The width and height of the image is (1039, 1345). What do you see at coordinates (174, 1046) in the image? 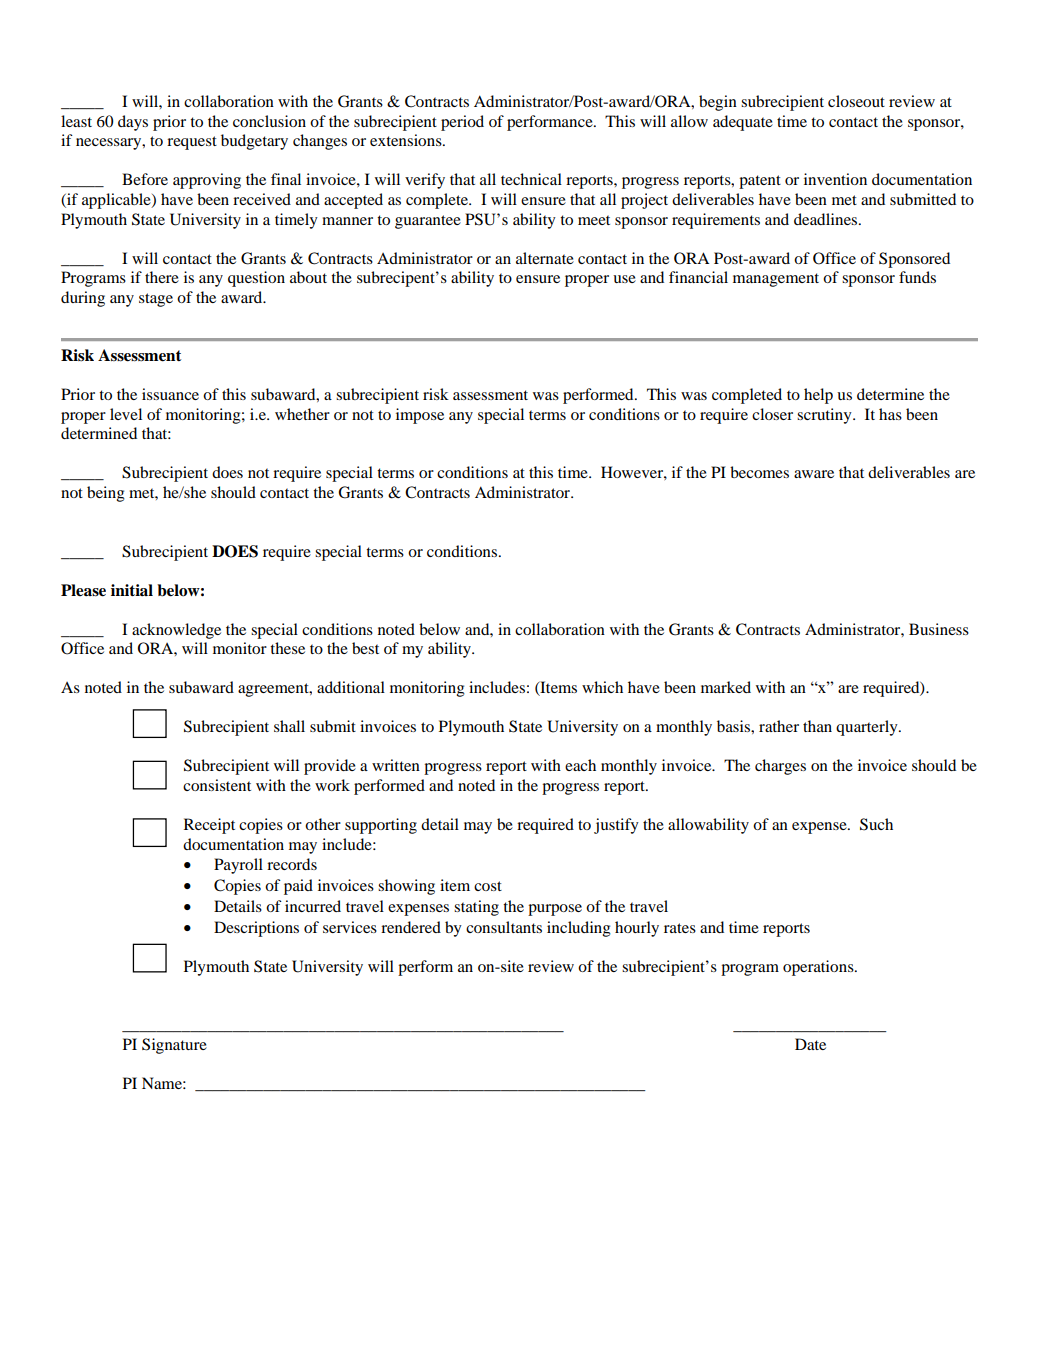
I see `Signature` at bounding box center [174, 1046].
